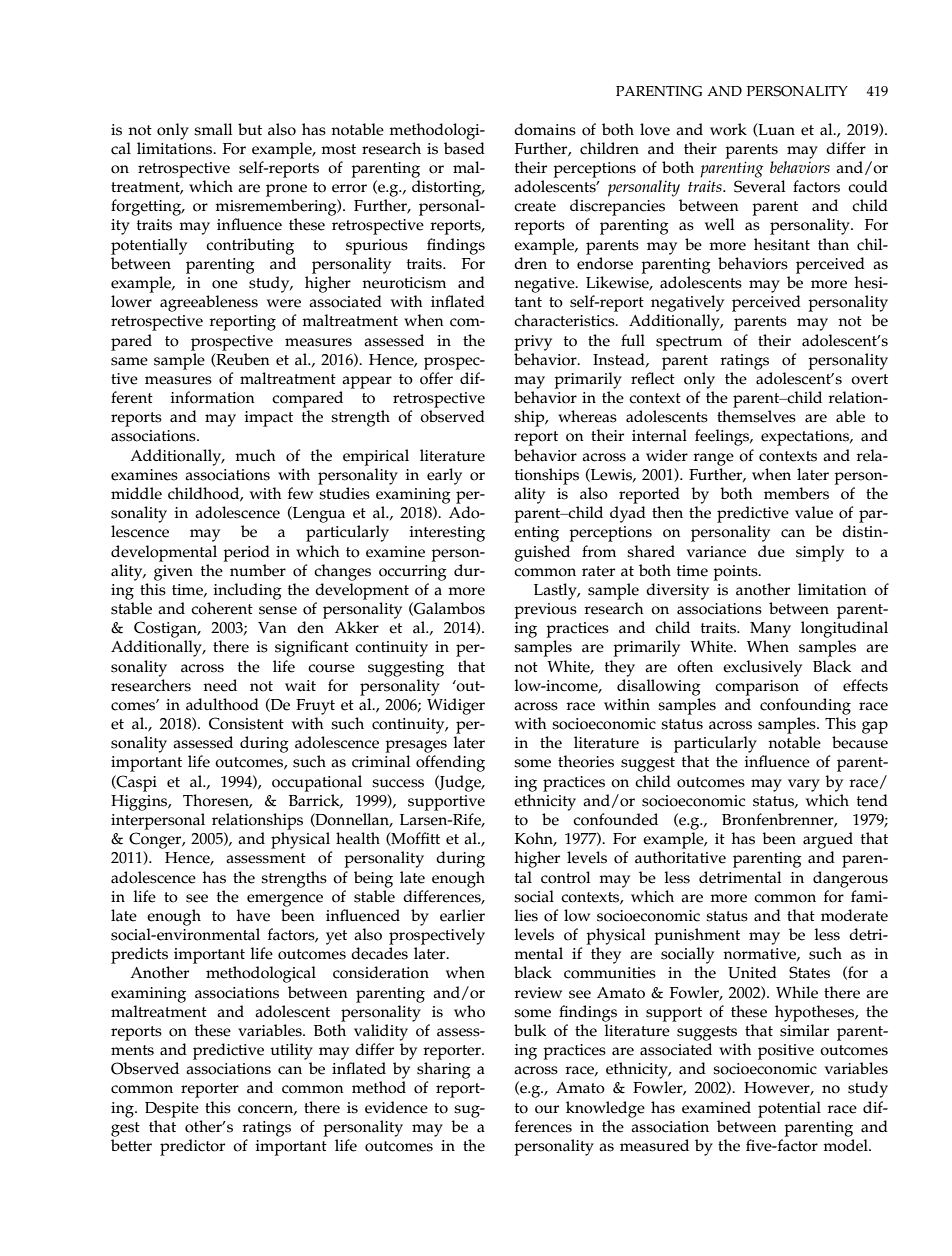  I want to click on sharing, so click(444, 1070).
